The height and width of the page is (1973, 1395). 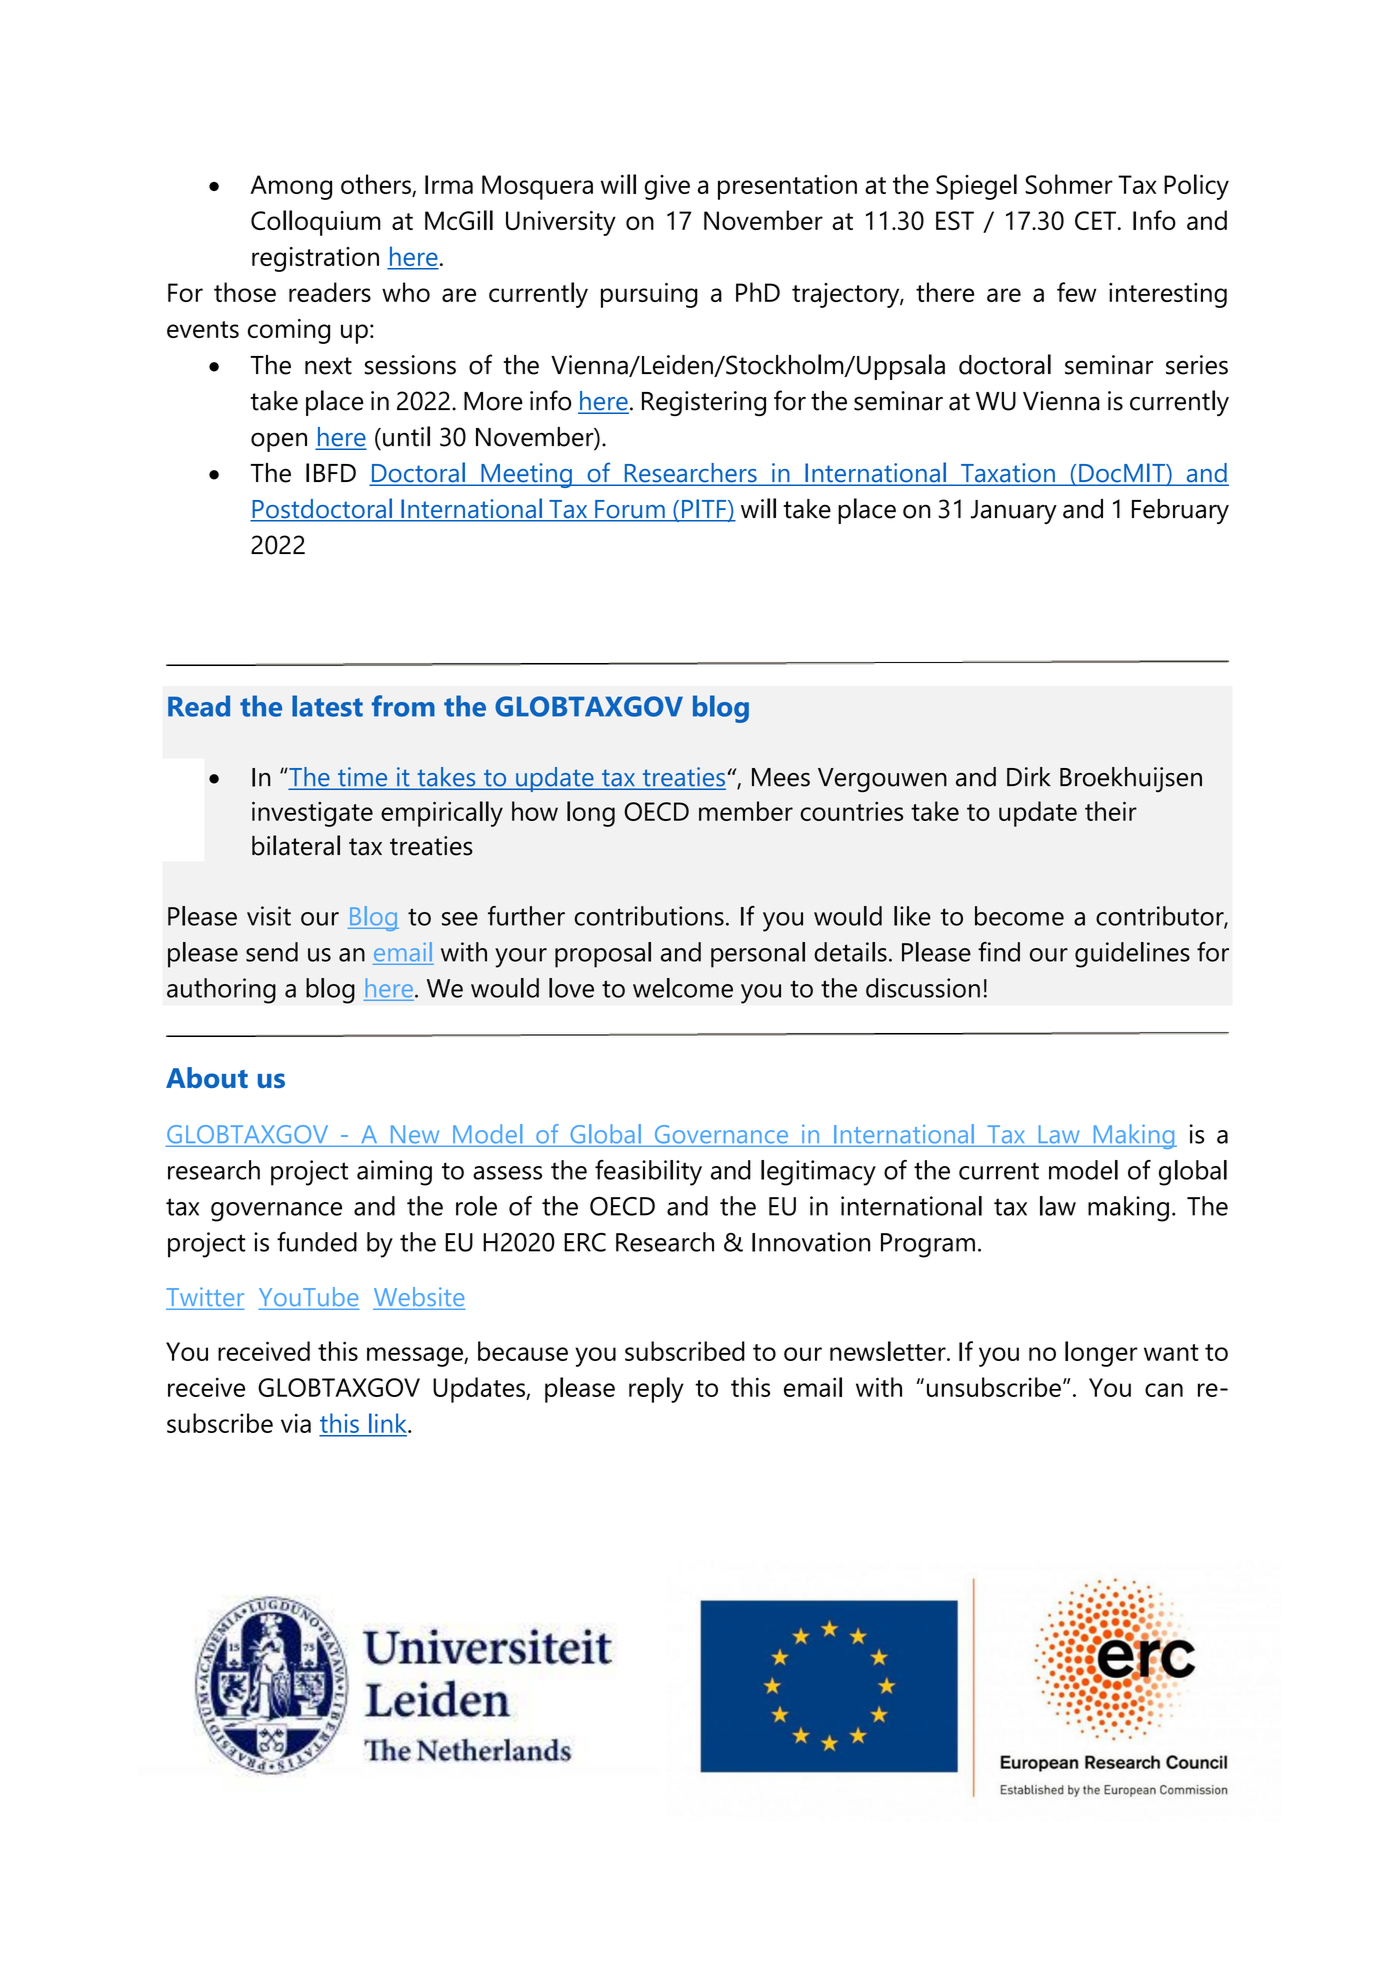 I want to click on Registering, so click(x=704, y=403).
